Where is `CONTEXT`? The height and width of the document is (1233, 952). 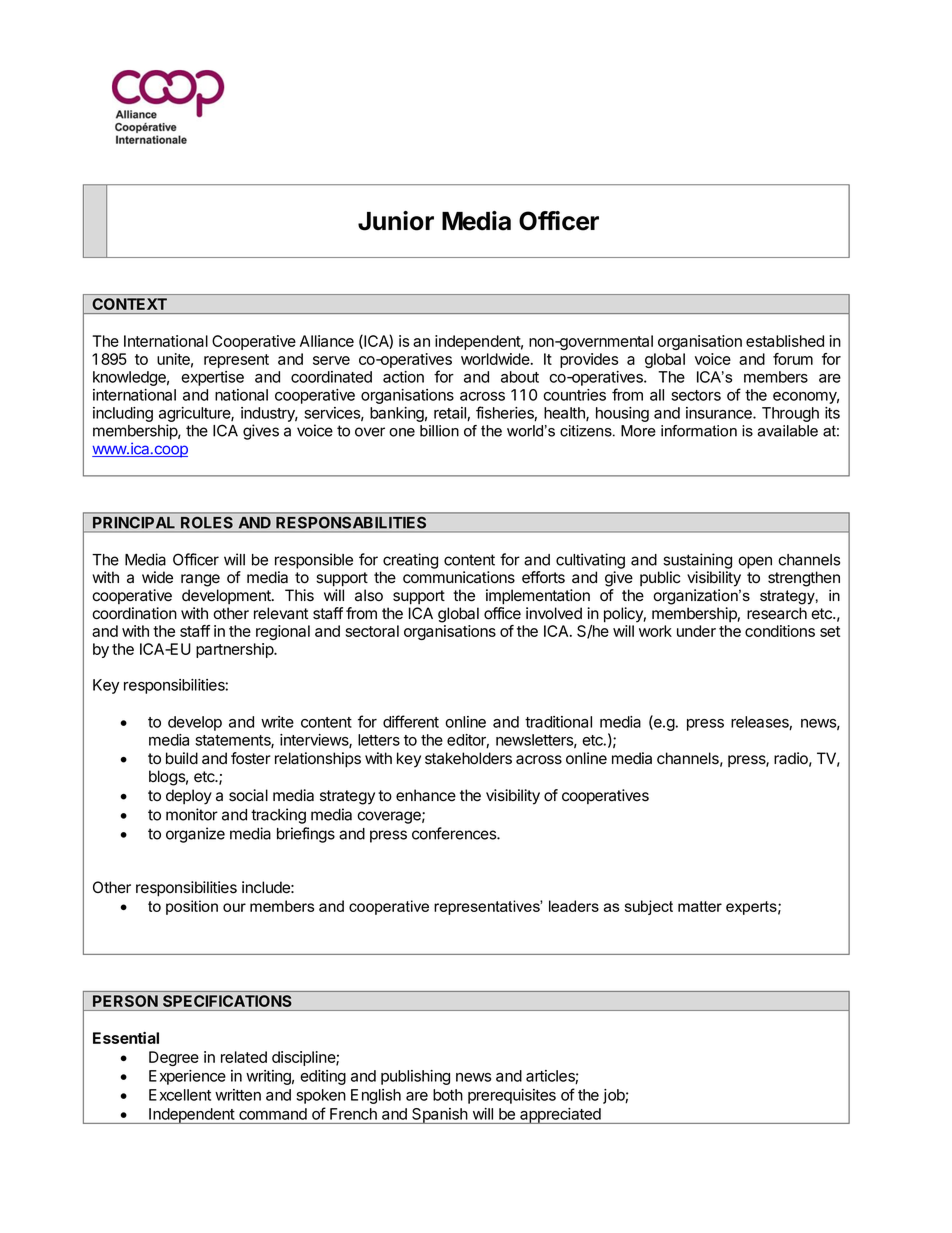
CONTEXT is located at coordinates (129, 304).
